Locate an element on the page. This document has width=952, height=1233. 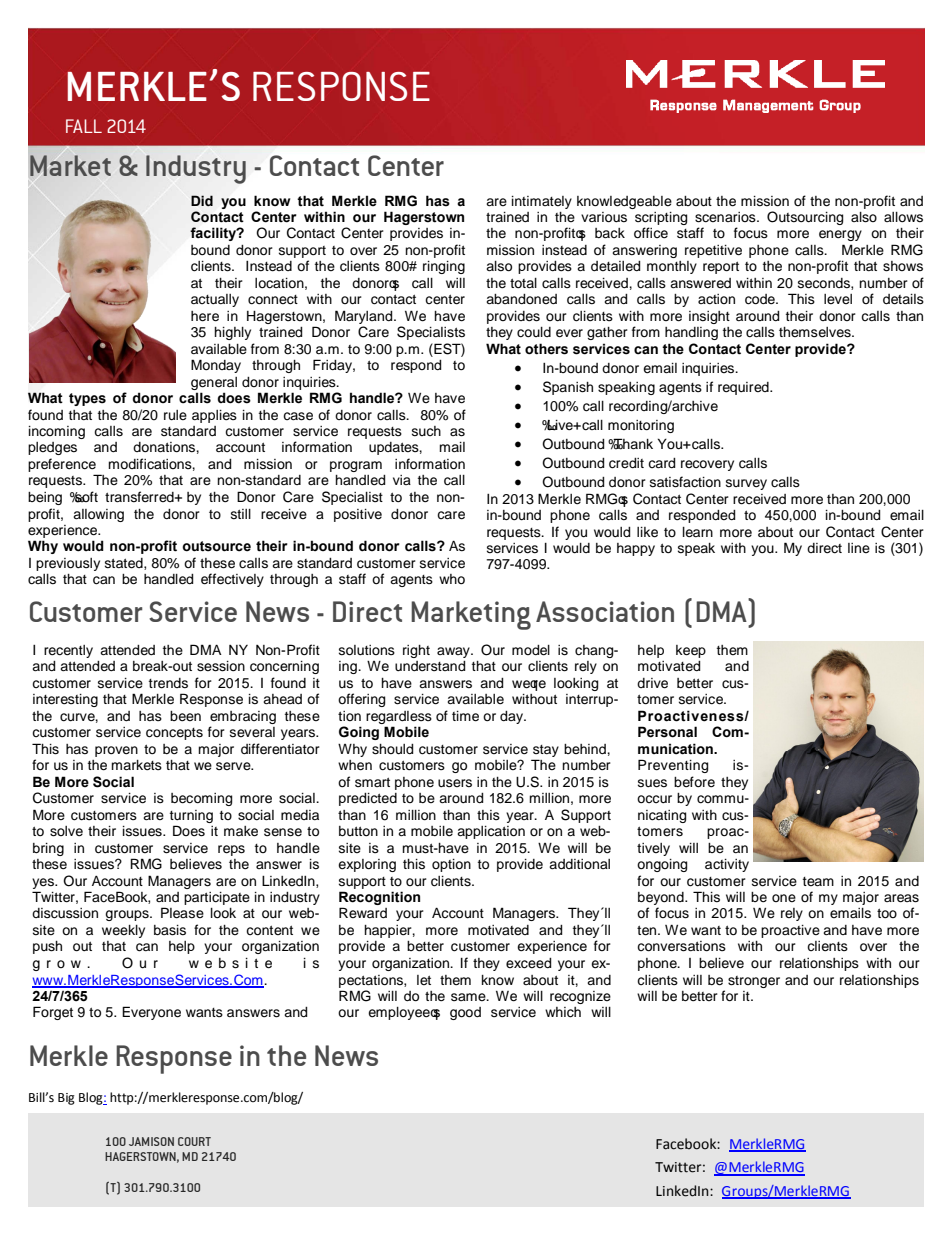
JAMISON is located at coordinates (151, 1141).
